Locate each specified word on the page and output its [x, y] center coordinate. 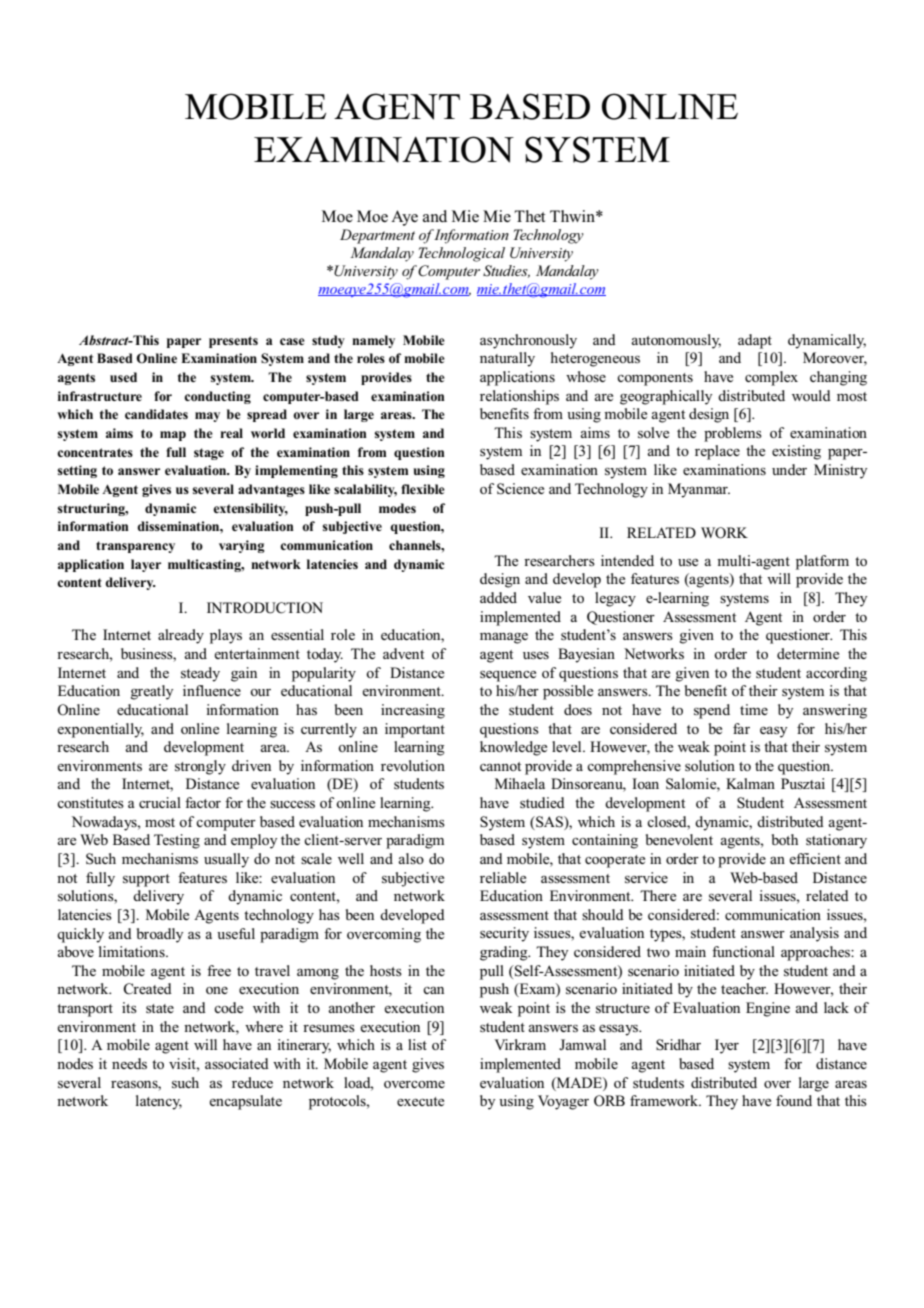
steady [200, 674]
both [785, 839]
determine [808, 653]
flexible [423, 489]
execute [420, 1101]
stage [209, 454]
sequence [508, 676]
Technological [462, 254]
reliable [503, 877]
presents [233, 342]
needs [129, 1063]
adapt [755, 341]
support [146, 880]
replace [717, 452]
